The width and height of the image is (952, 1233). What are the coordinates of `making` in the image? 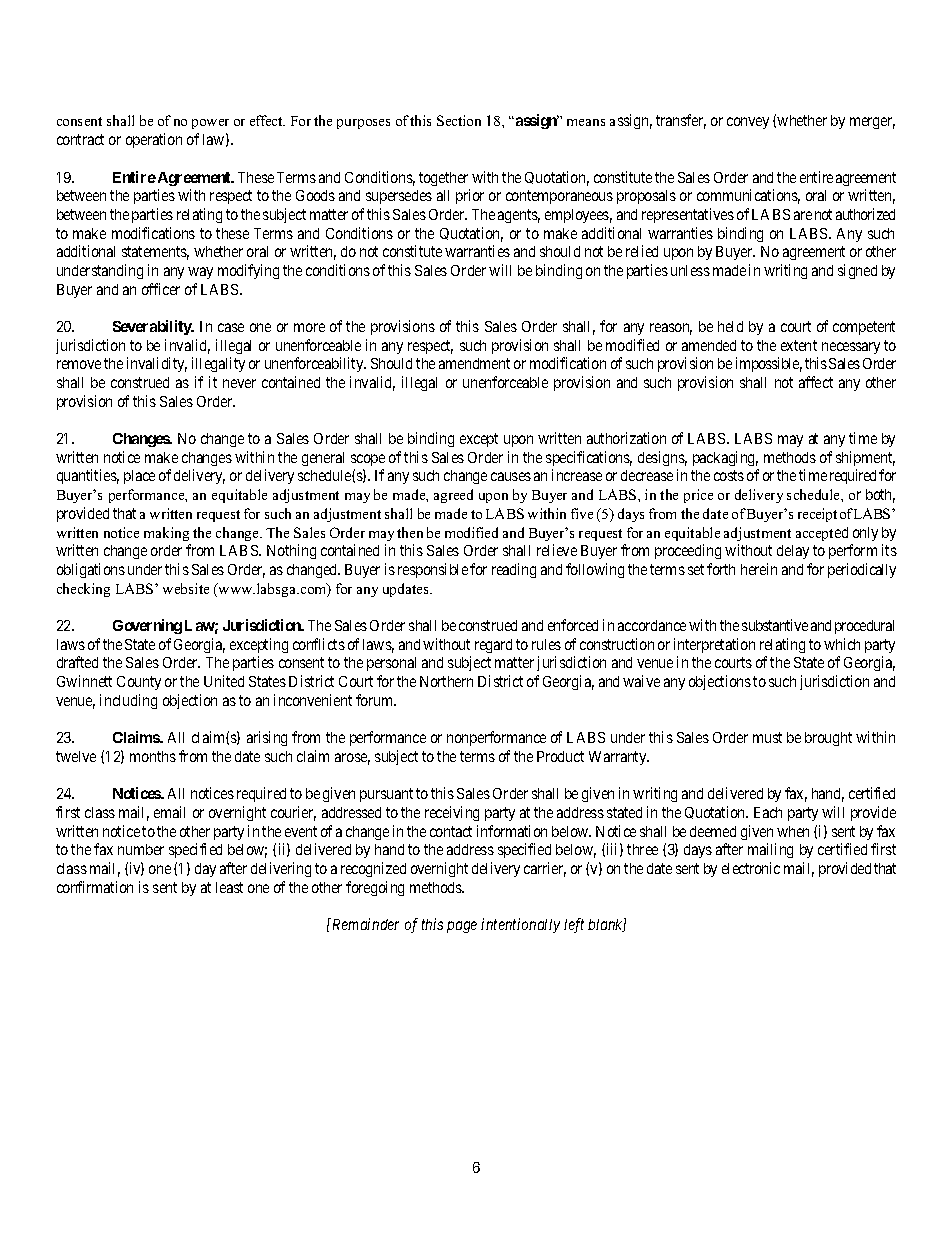 It's located at (166, 534).
